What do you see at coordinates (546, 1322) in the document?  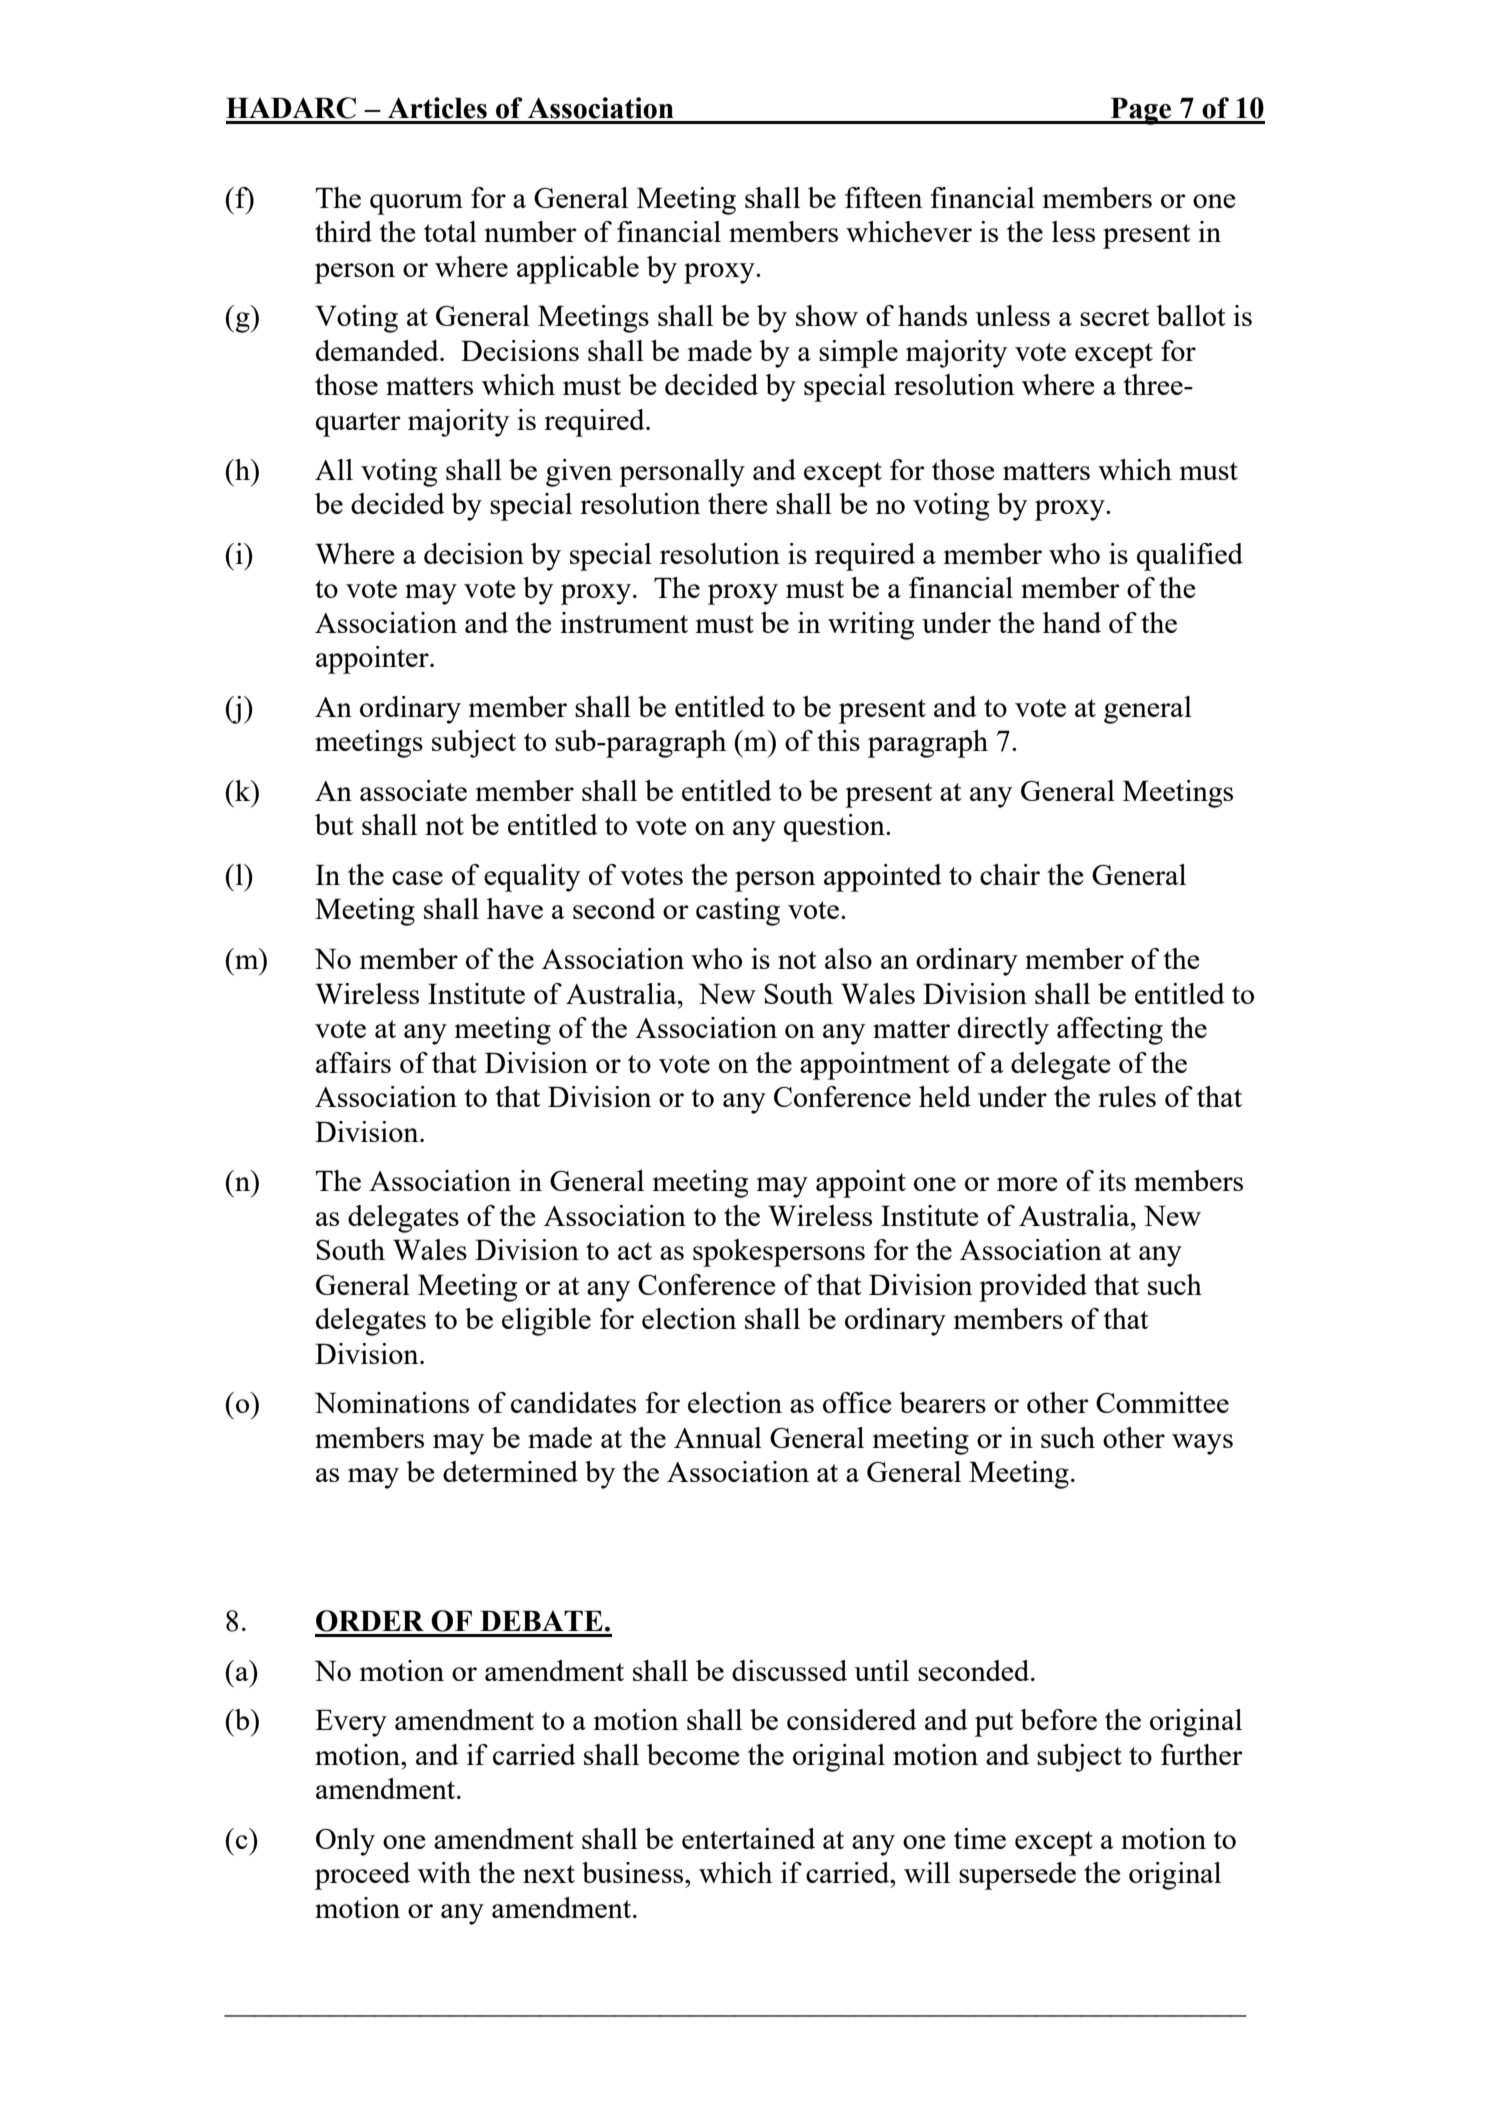 I see `eligible` at bounding box center [546, 1322].
